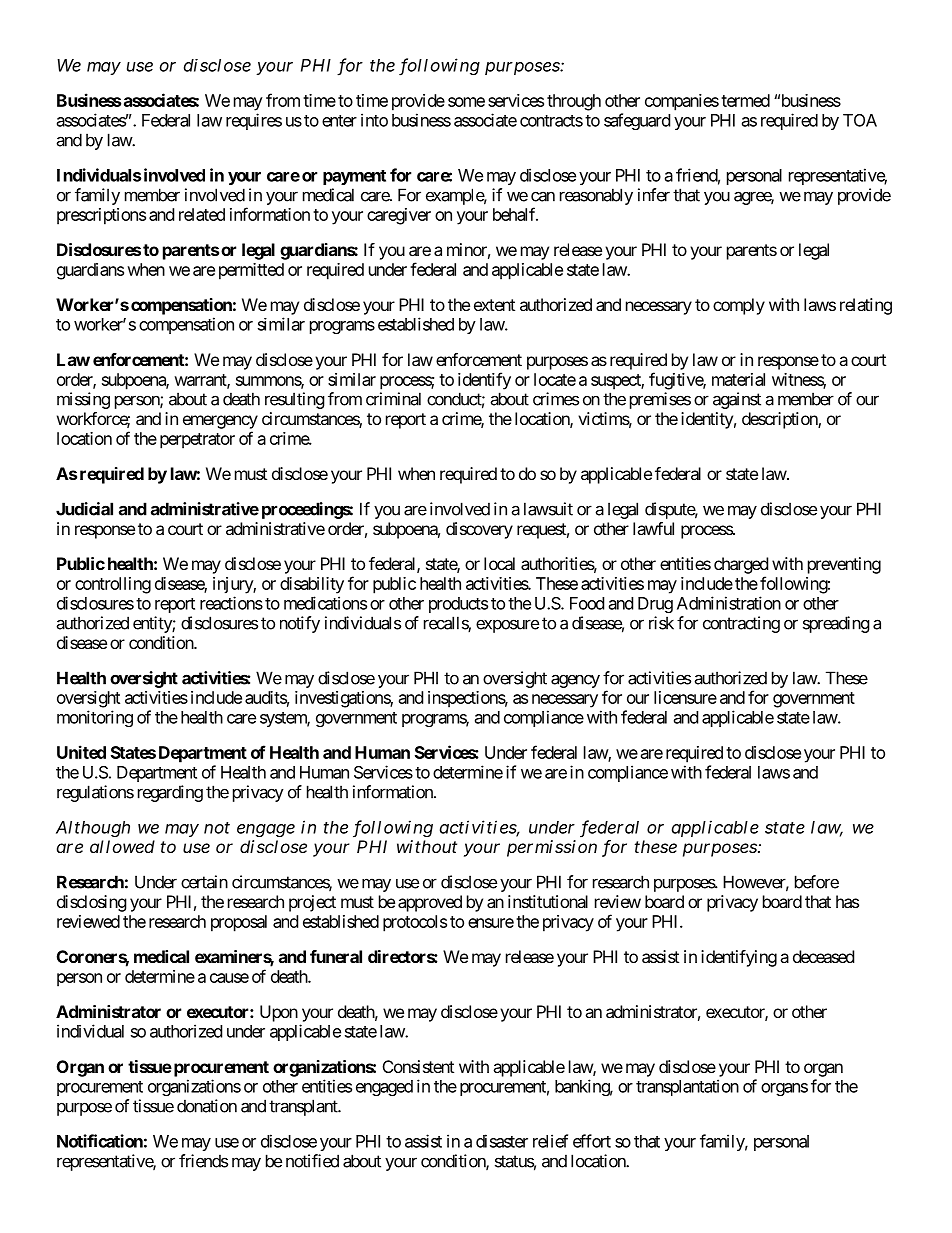  What do you see at coordinates (374, 120) in the document?
I see `into` at bounding box center [374, 120].
